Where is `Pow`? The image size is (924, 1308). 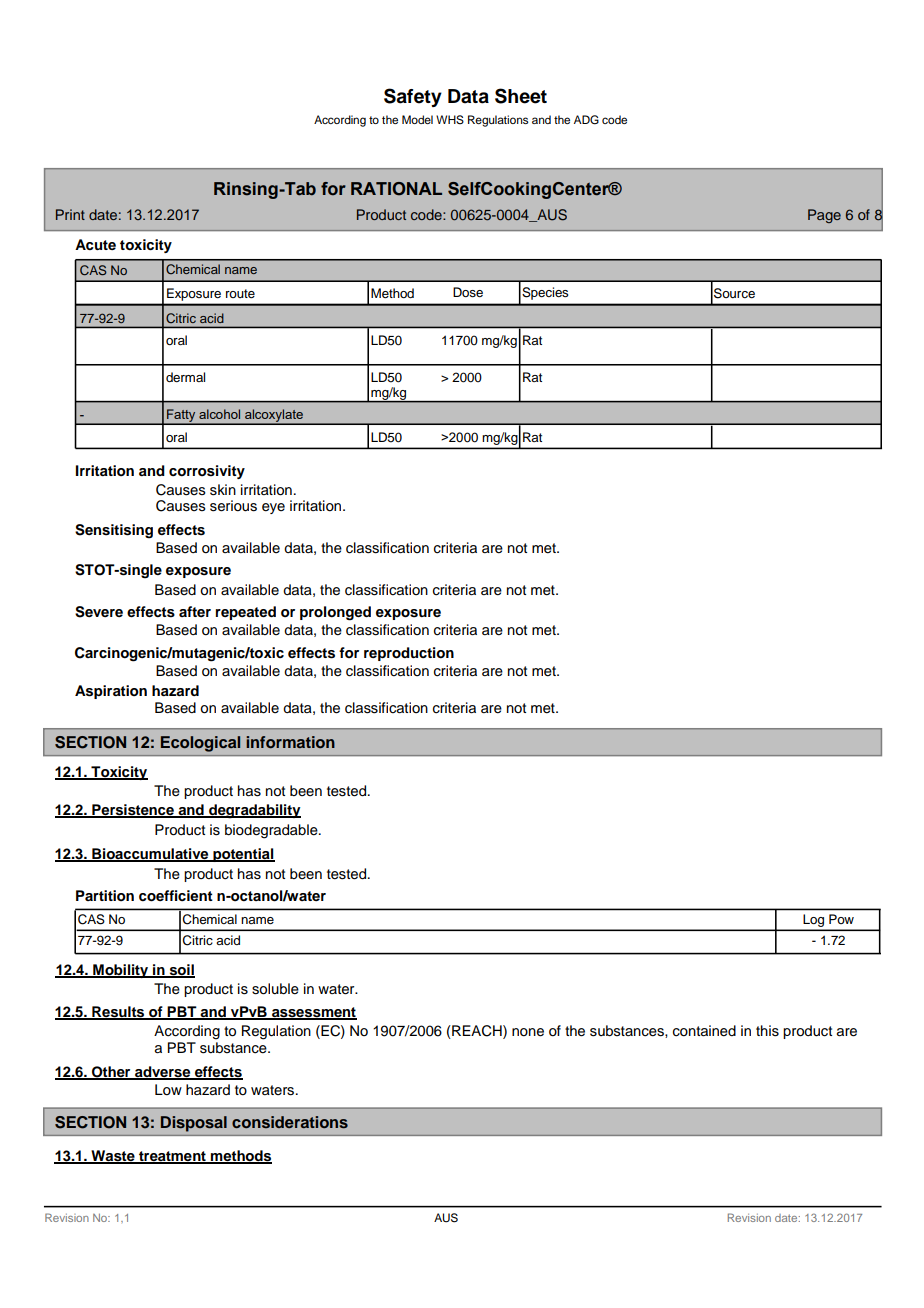 Pow is located at coordinates (841, 919).
